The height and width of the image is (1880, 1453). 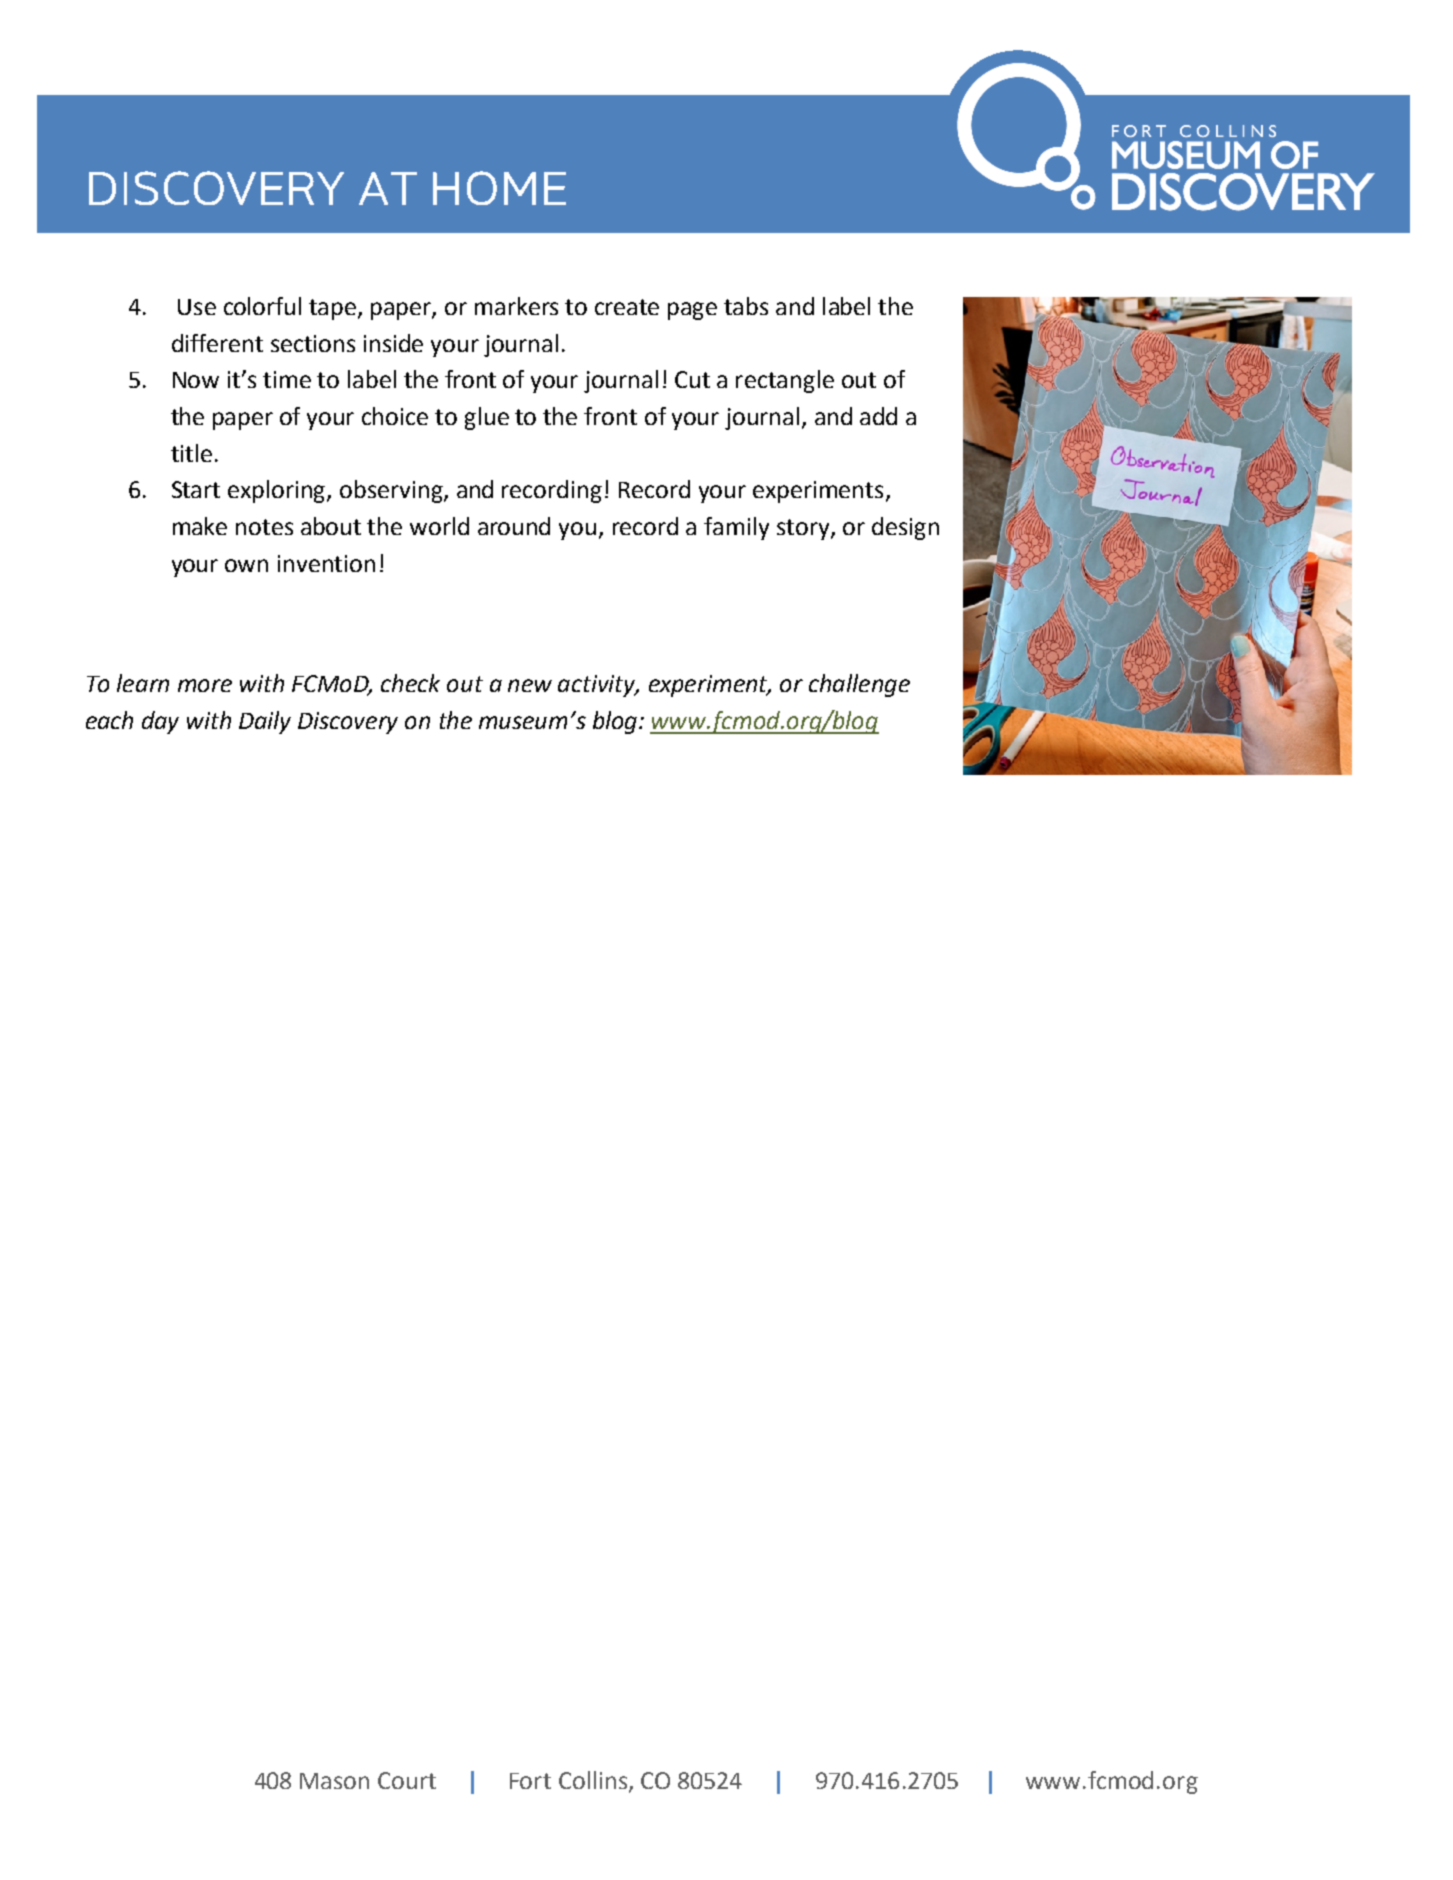 What do you see at coordinates (407, 1780) in the image?
I see `Court` at bounding box center [407, 1780].
